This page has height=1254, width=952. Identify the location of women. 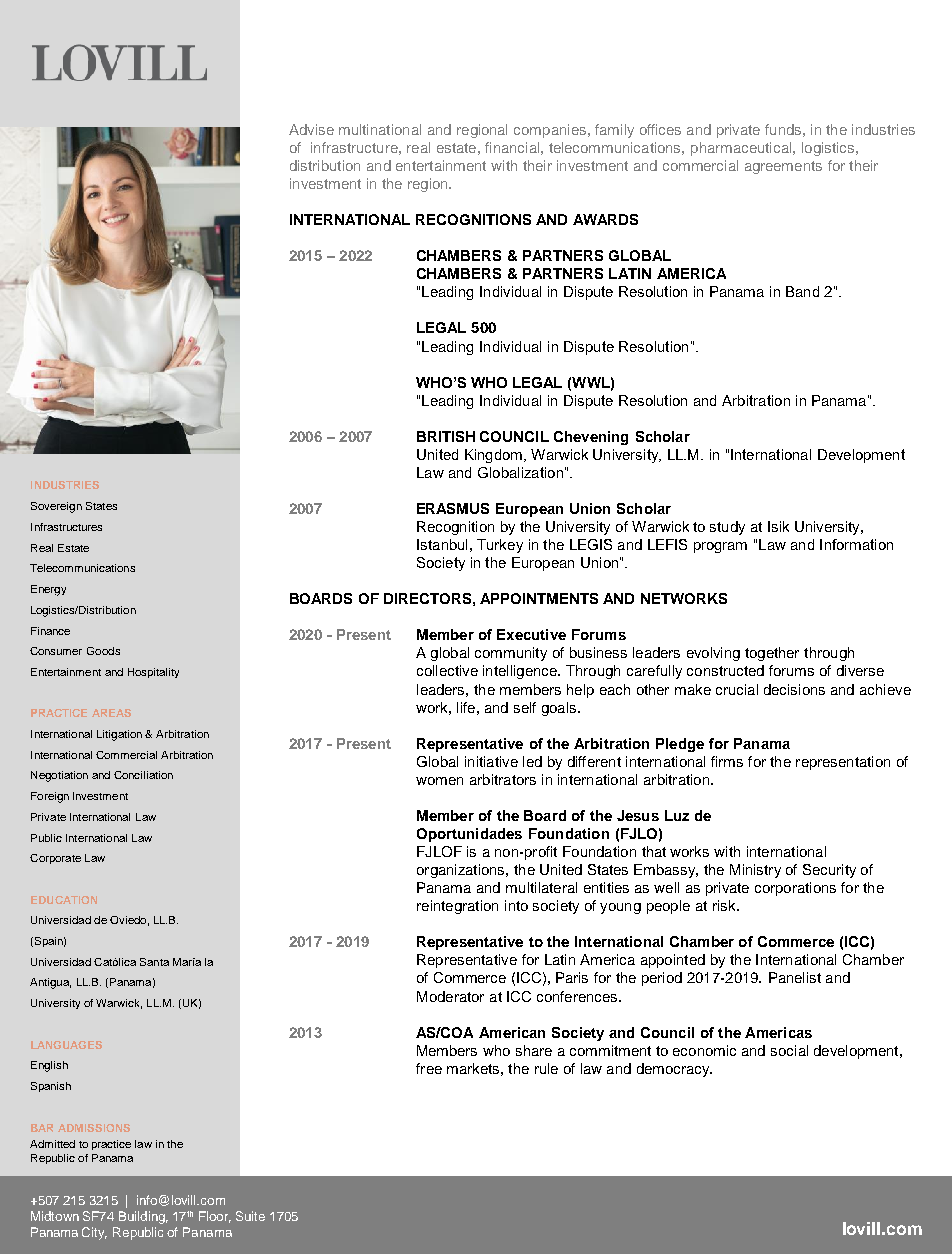
(439, 781).
